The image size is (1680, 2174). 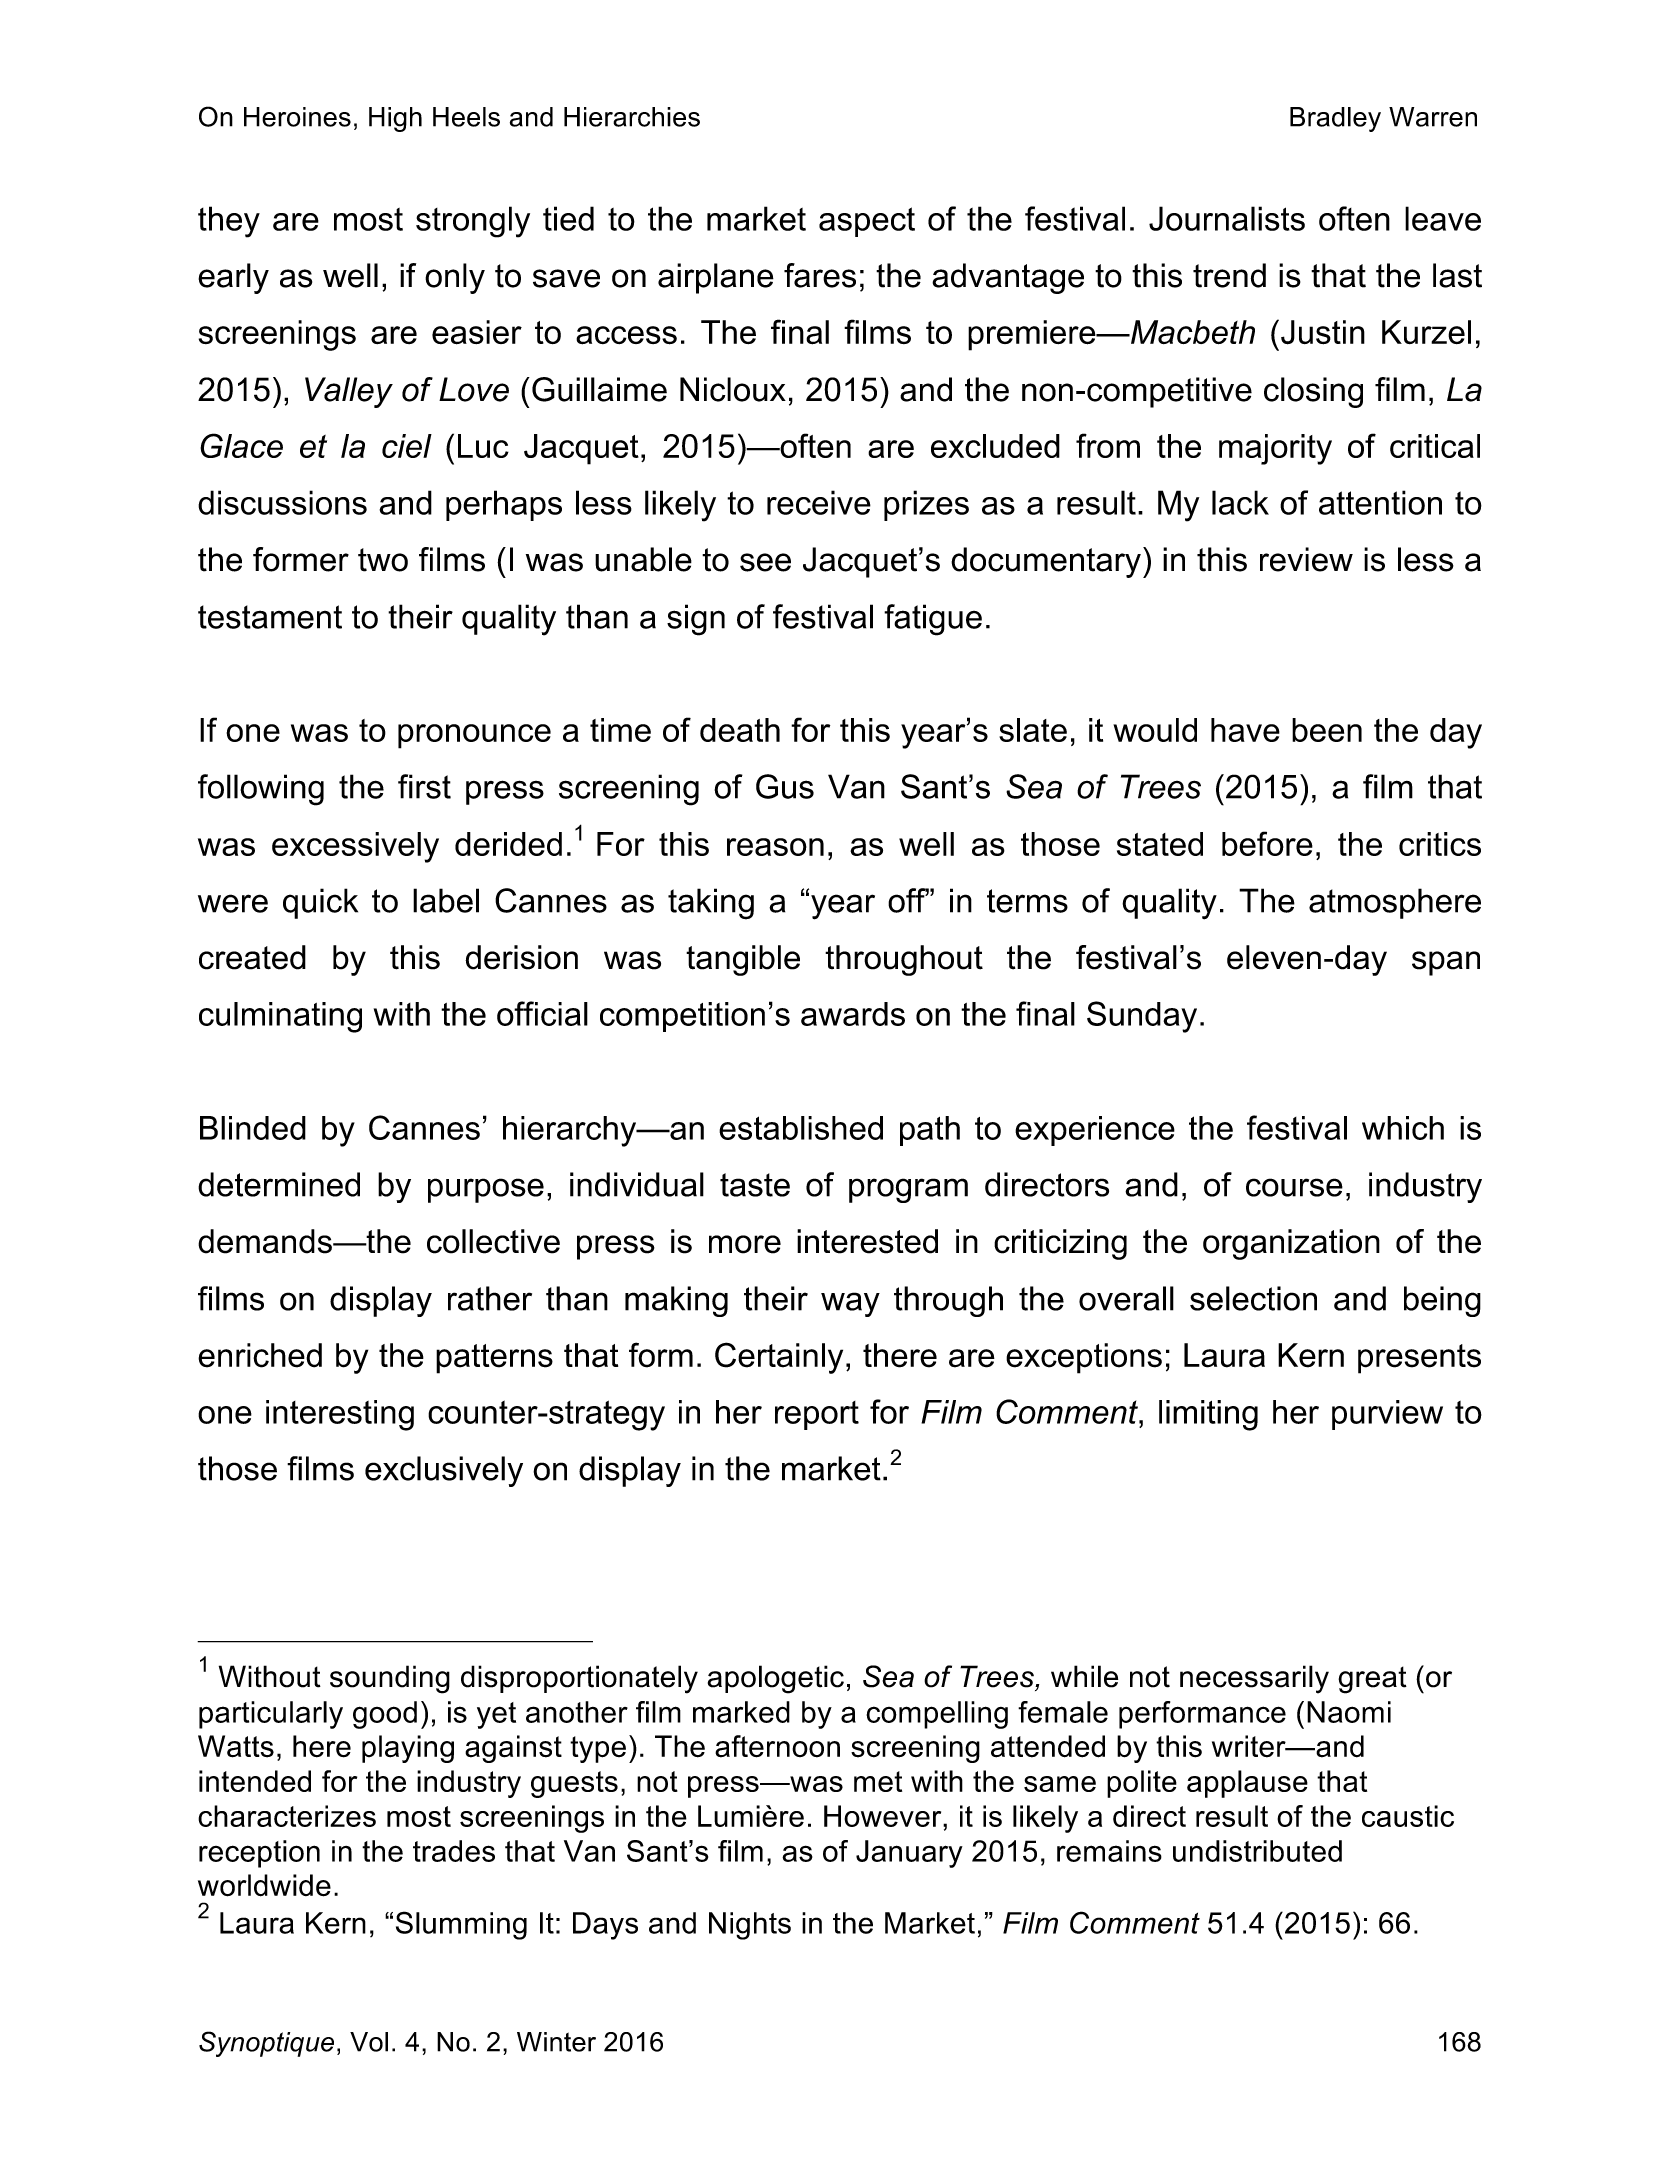 I want to click on which, so click(x=1403, y=1128).
